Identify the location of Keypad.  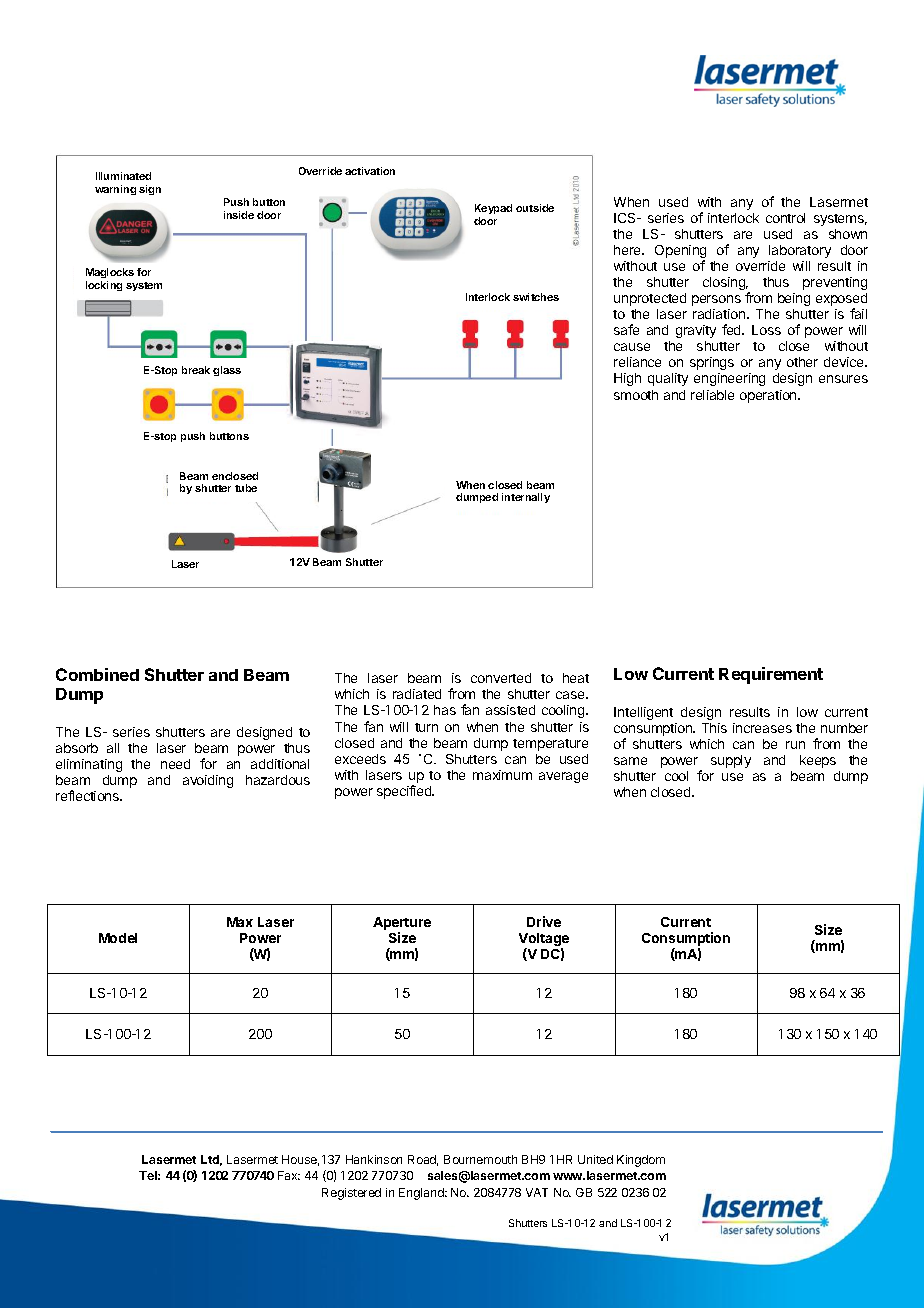
(493, 211).
